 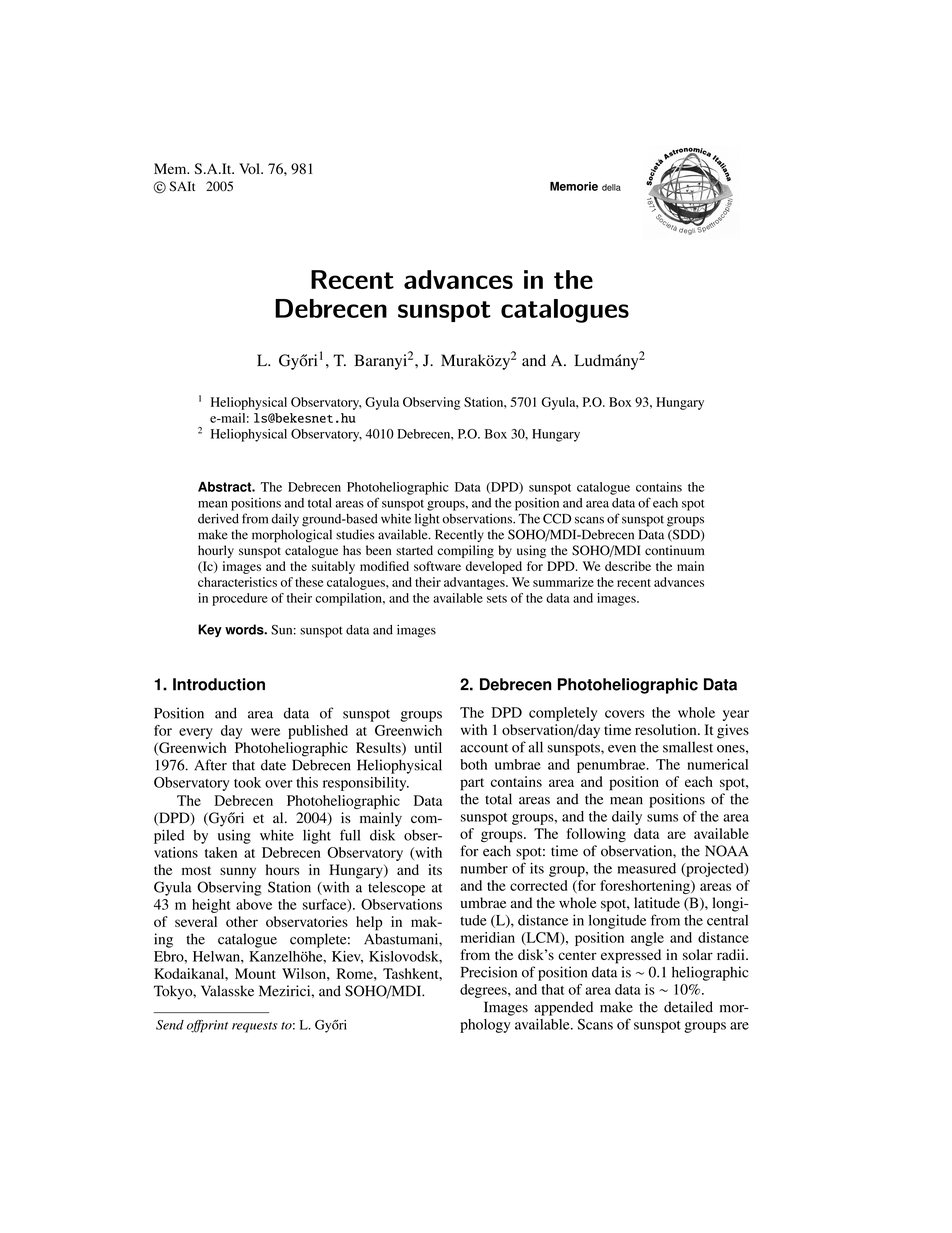 I want to click on CCD, so click(x=557, y=518).
